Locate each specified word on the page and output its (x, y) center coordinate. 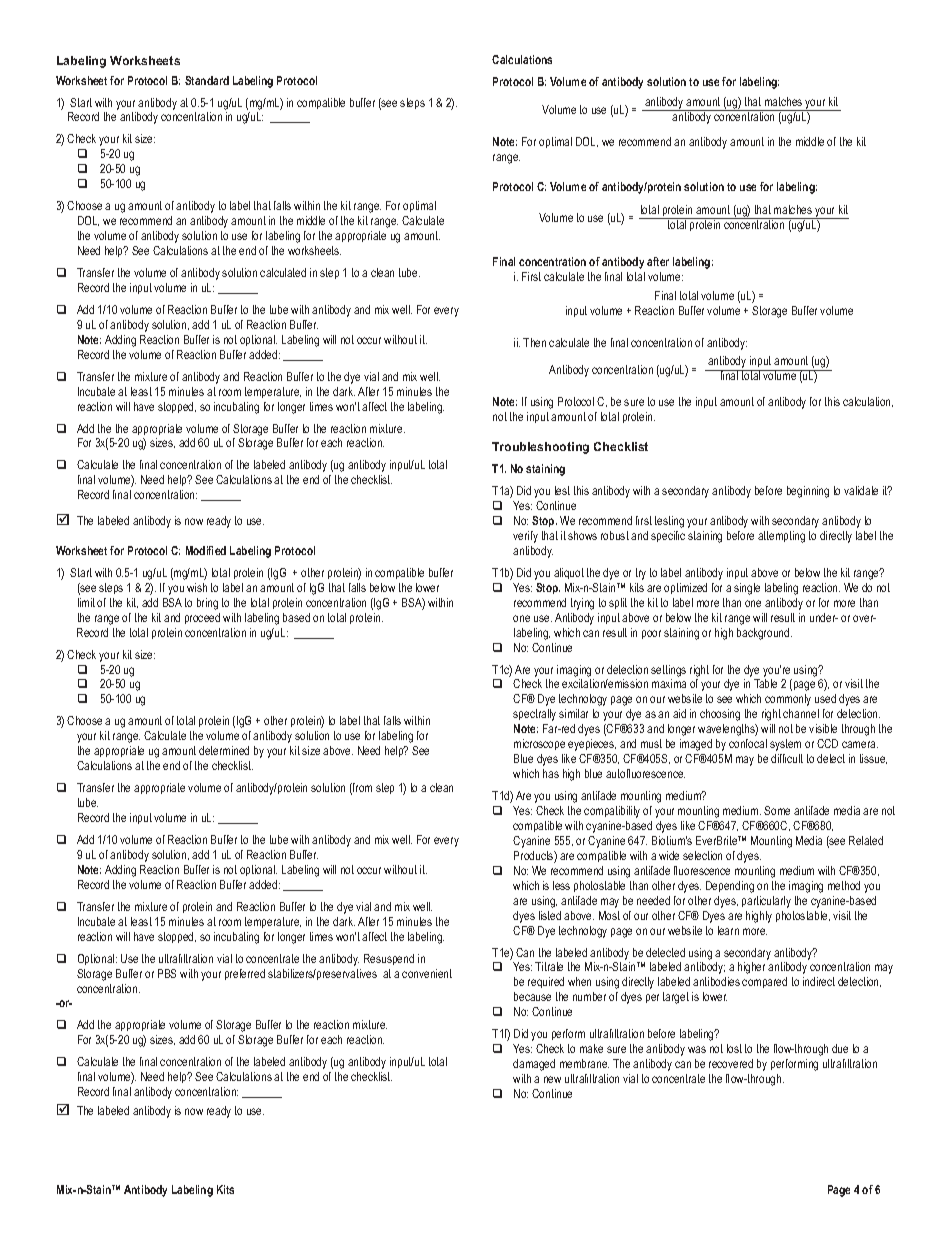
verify (525, 537)
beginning (808, 492)
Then (534, 342)
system (785, 745)
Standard (207, 80)
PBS (167, 973)
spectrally (534, 715)
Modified (206, 550)
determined (224, 750)
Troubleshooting (540, 448)
